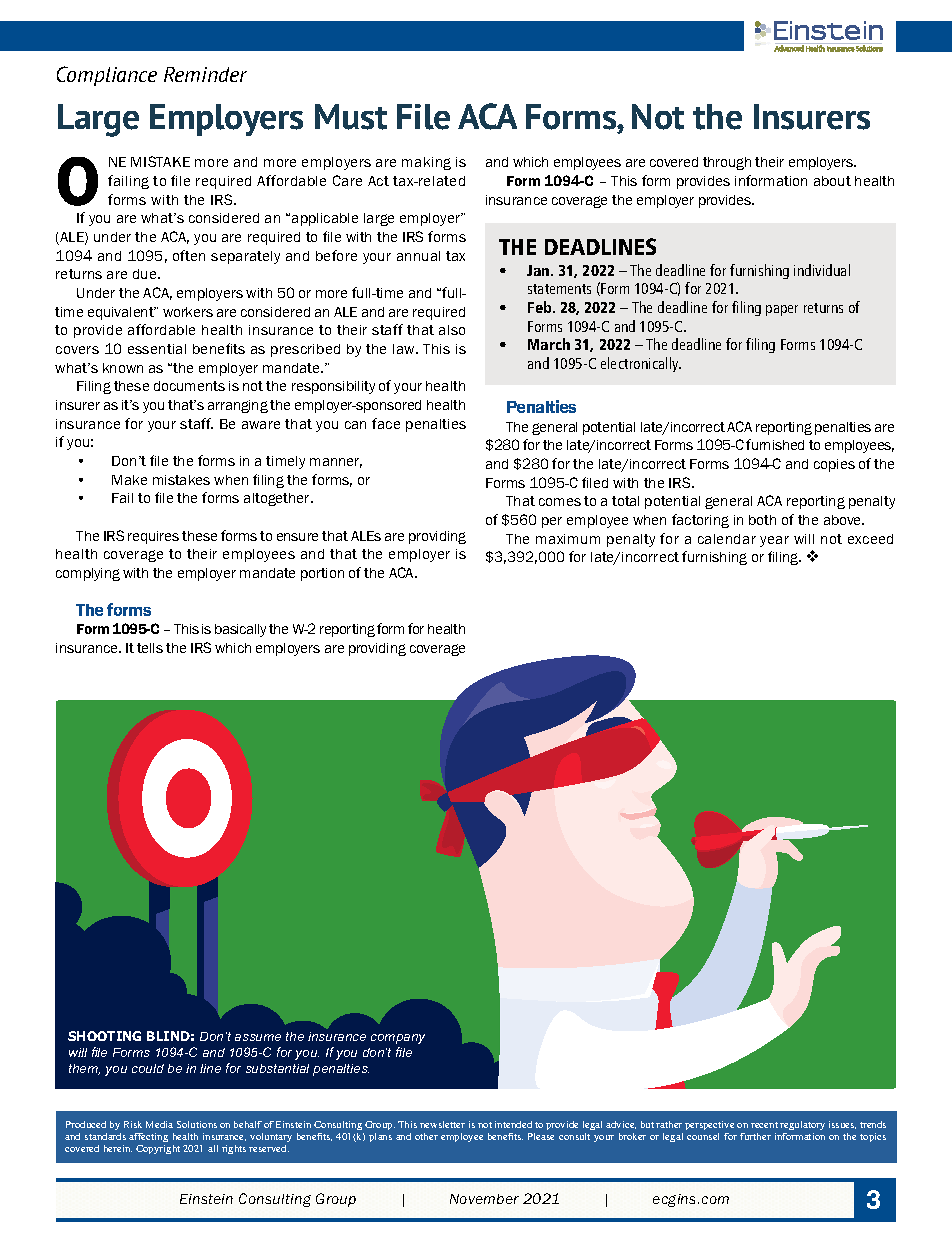 Image resolution: width=952 pixels, height=1233 pixels. Describe the element at coordinates (727, 163) in the screenshot. I see `through` at that location.
